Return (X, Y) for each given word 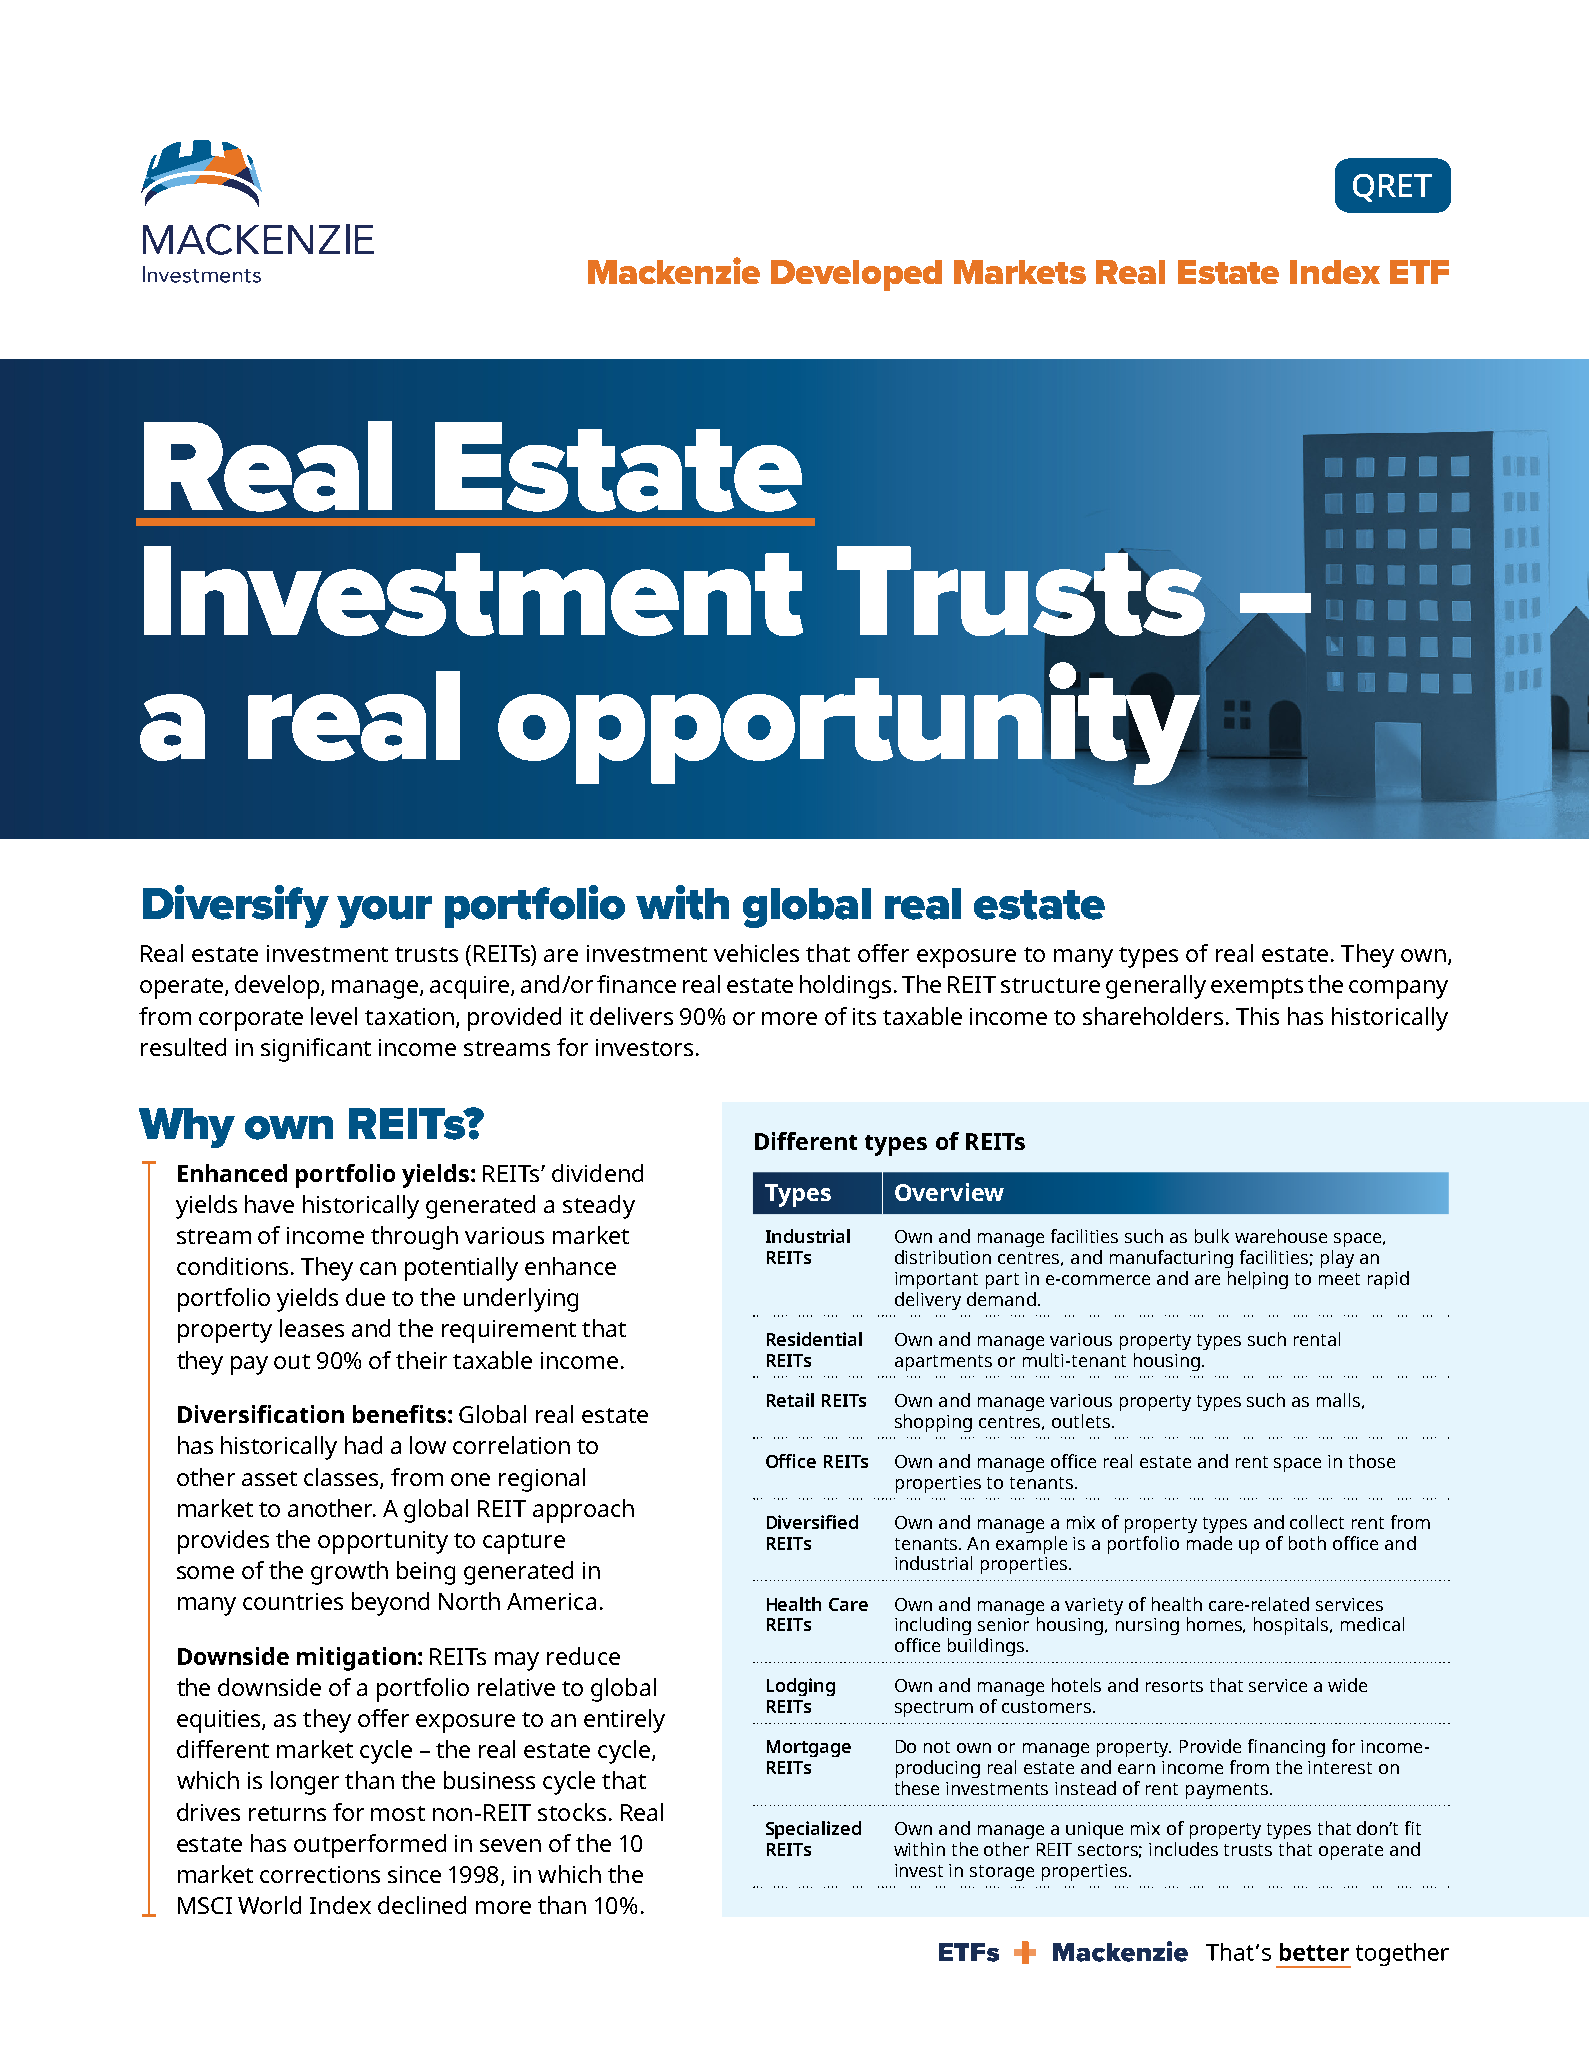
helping (1258, 1280)
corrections (320, 1874)
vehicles (756, 953)
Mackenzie (674, 270)
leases (312, 1328)
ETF (1419, 272)
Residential (814, 1339)
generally (1156, 987)
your (384, 912)
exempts (1257, 988)
